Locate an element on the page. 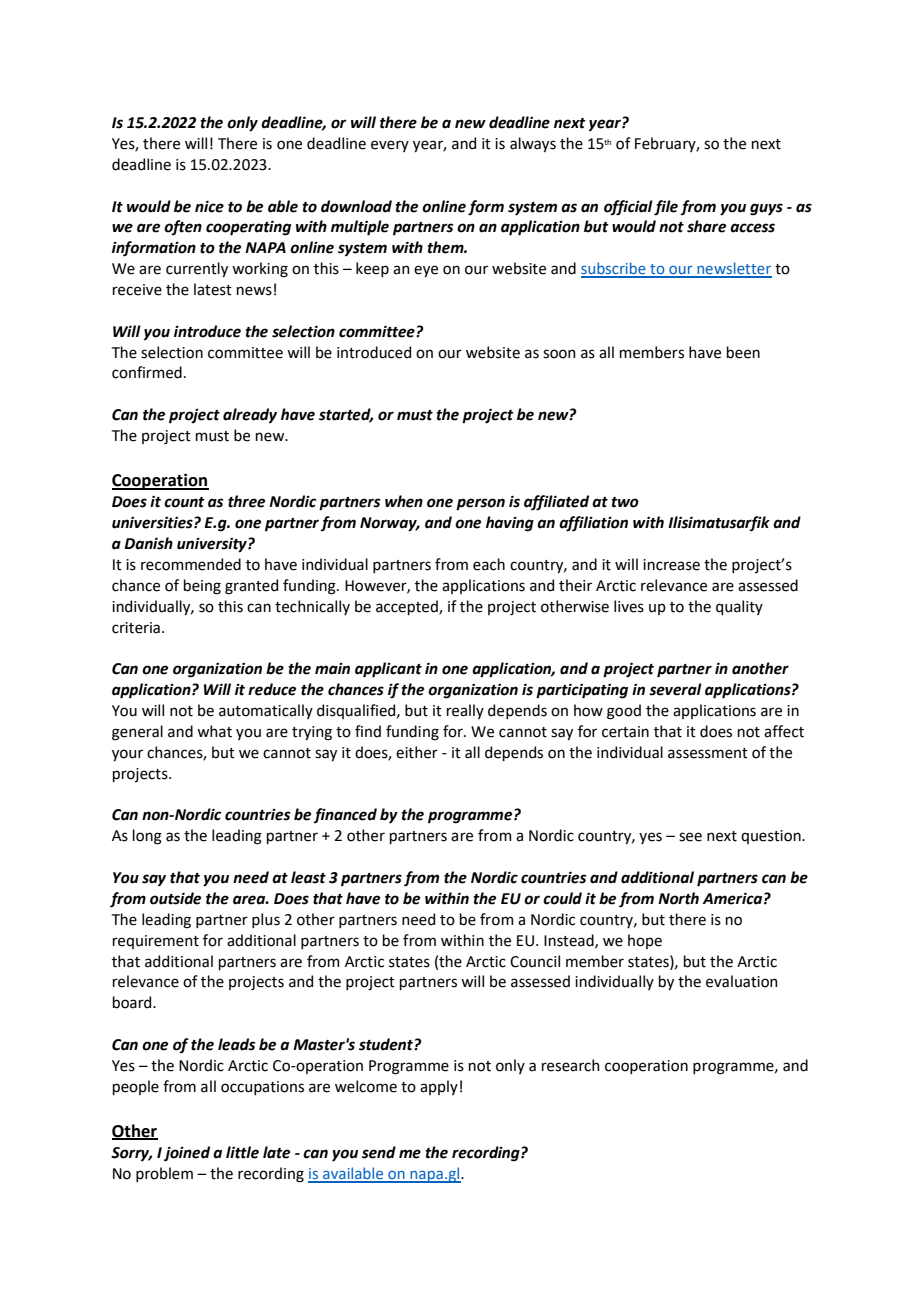 The image size is (924, 1308). file is located at coordinates (666, 208).
